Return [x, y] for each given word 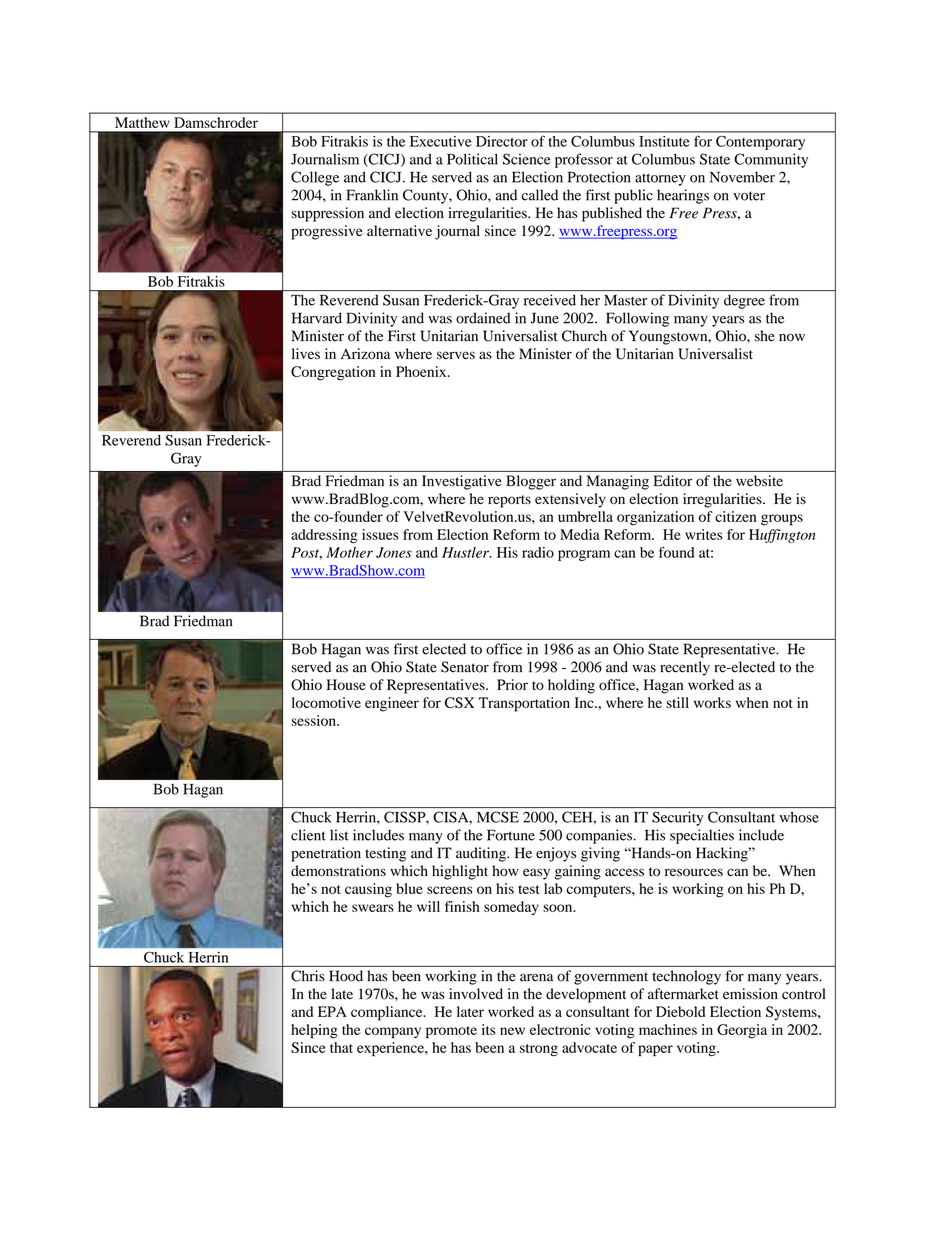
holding [571, 686]
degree [744, 302]
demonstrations [338, 871]
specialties [702, 836]
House [346, 684]
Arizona [365, 354]
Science [527, 159]
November [742, 177]
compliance [388, 1013]
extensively [570, 500]
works [712, 702]
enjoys [556, 854]
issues [380, 534]
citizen [736, 516]
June [545, 318]
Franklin [372, 195]
